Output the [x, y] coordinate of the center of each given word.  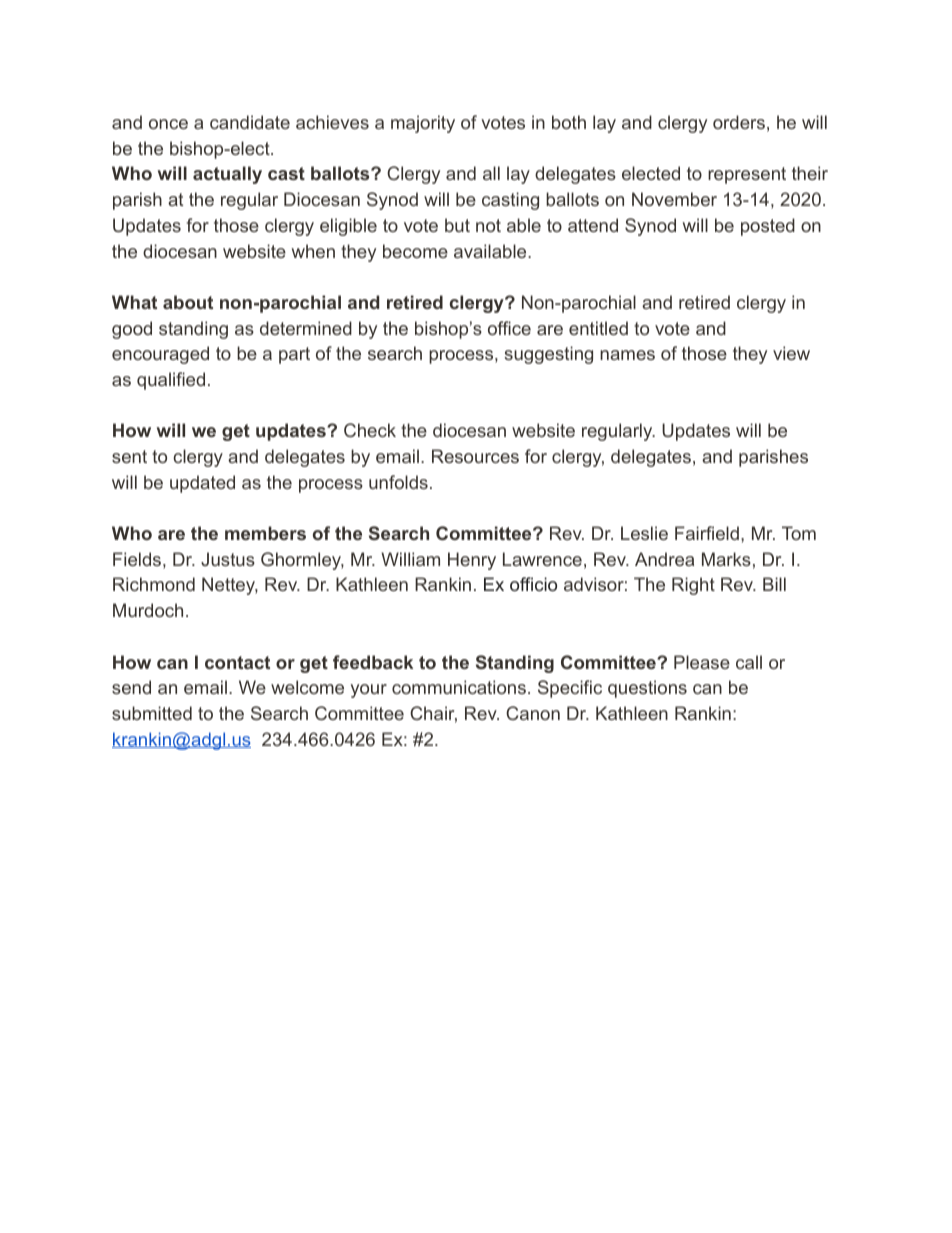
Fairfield [707, 533]
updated [202, 484]
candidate [250, 122]
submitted [152, 713]
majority [423, 124]
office [509, 328]
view [791, 353]
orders [739, 122]
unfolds [398, 482]
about [188, 302]
